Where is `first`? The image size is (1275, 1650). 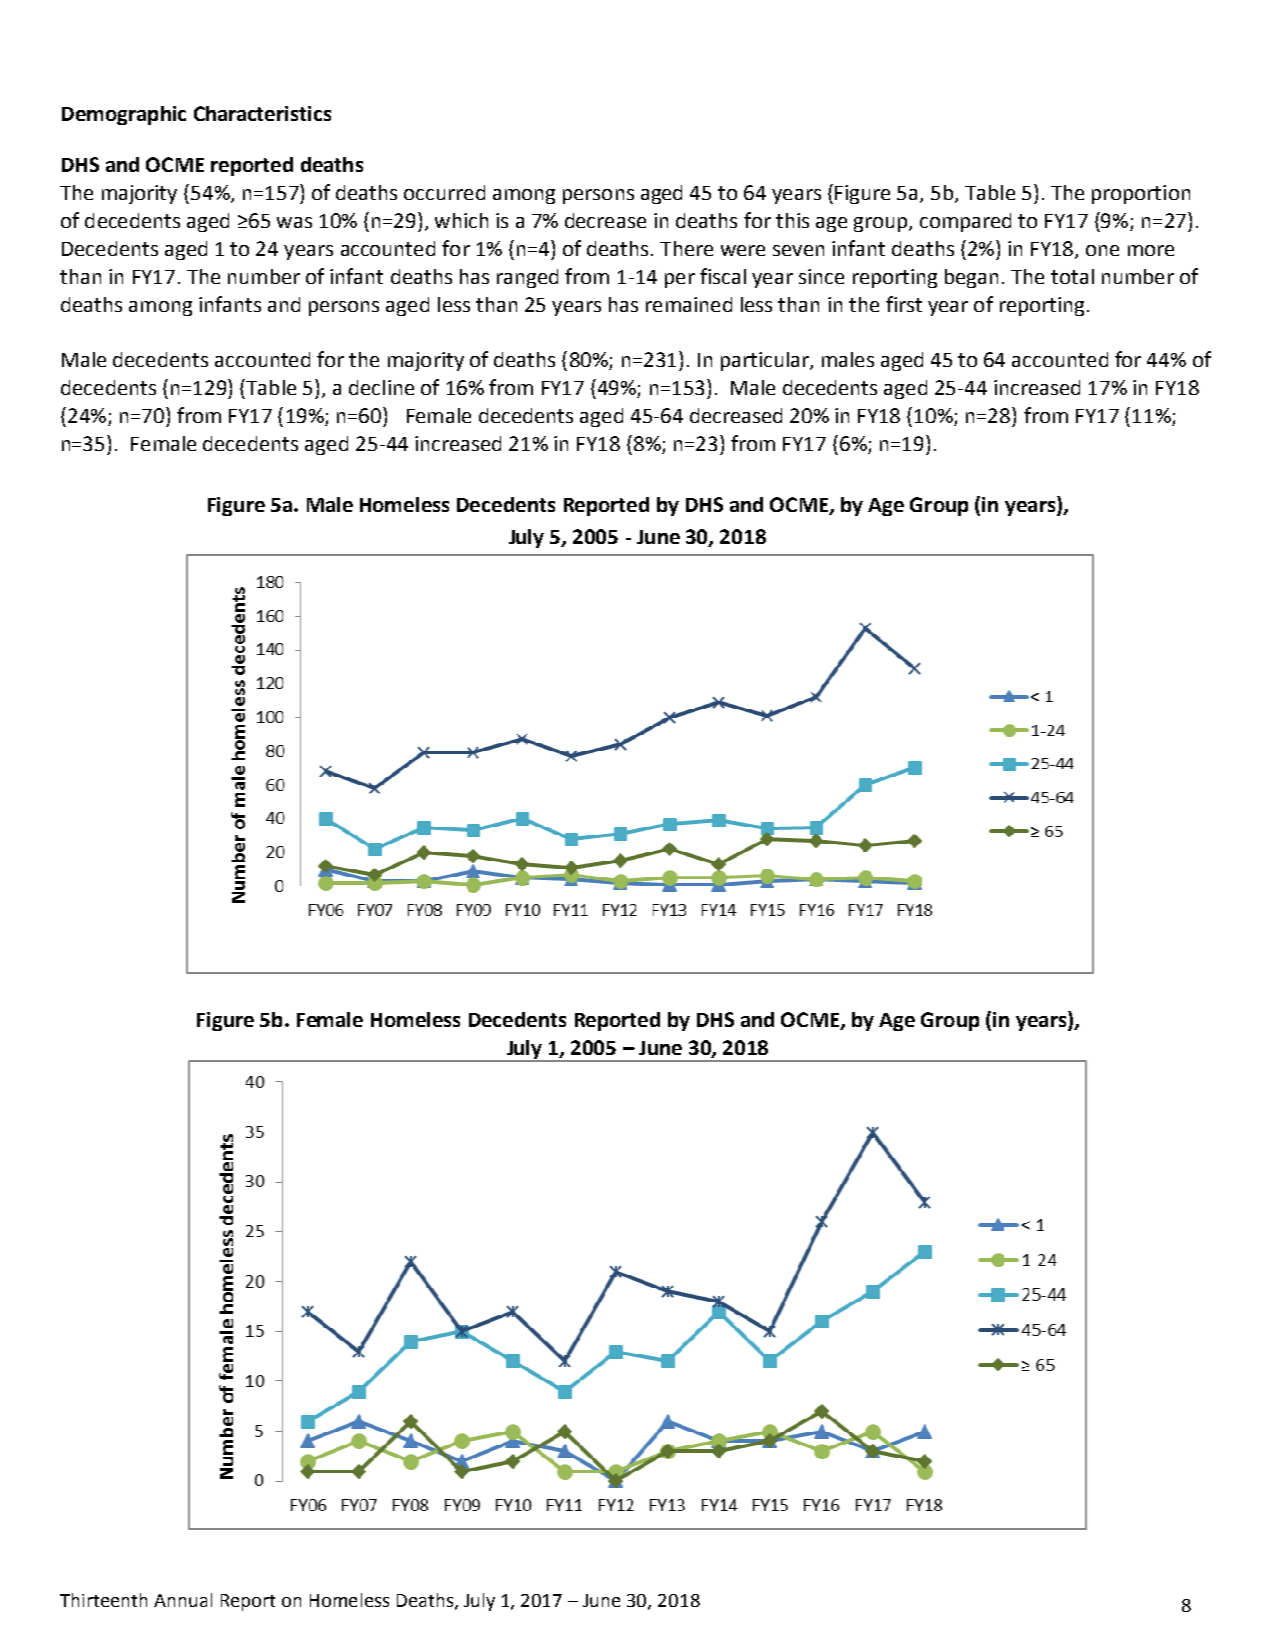
first is located at coordinates (904, 304).
